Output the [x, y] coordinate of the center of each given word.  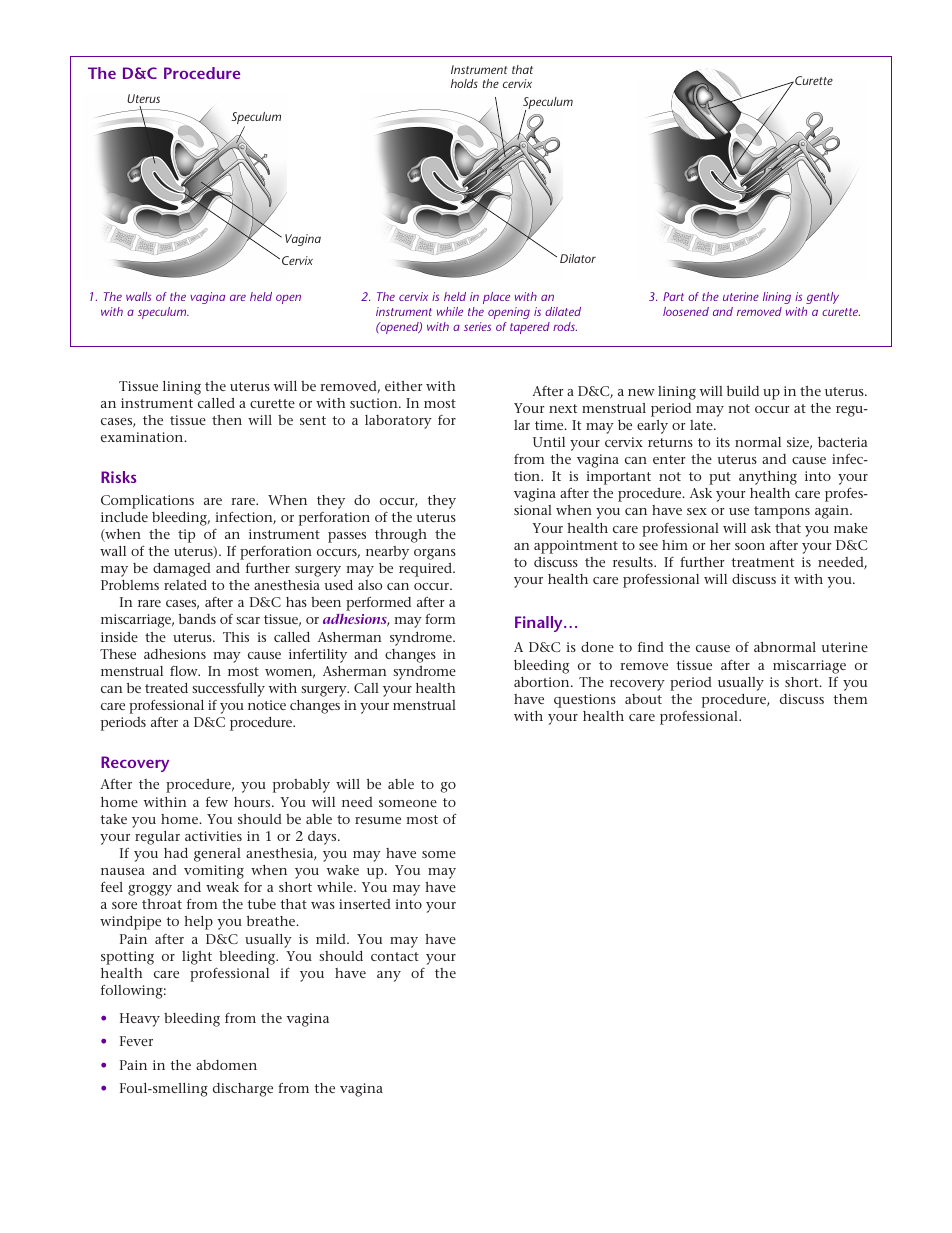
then [227, 420]
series [477, 326]
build [743, 391]
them [850, 699]
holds [464, 83]
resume [378, 820]
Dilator [578, 258]
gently [822, 298]
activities [213, 836]
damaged [182, 570]
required [426, 570]
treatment [762, 562]
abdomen [226, 1065]
